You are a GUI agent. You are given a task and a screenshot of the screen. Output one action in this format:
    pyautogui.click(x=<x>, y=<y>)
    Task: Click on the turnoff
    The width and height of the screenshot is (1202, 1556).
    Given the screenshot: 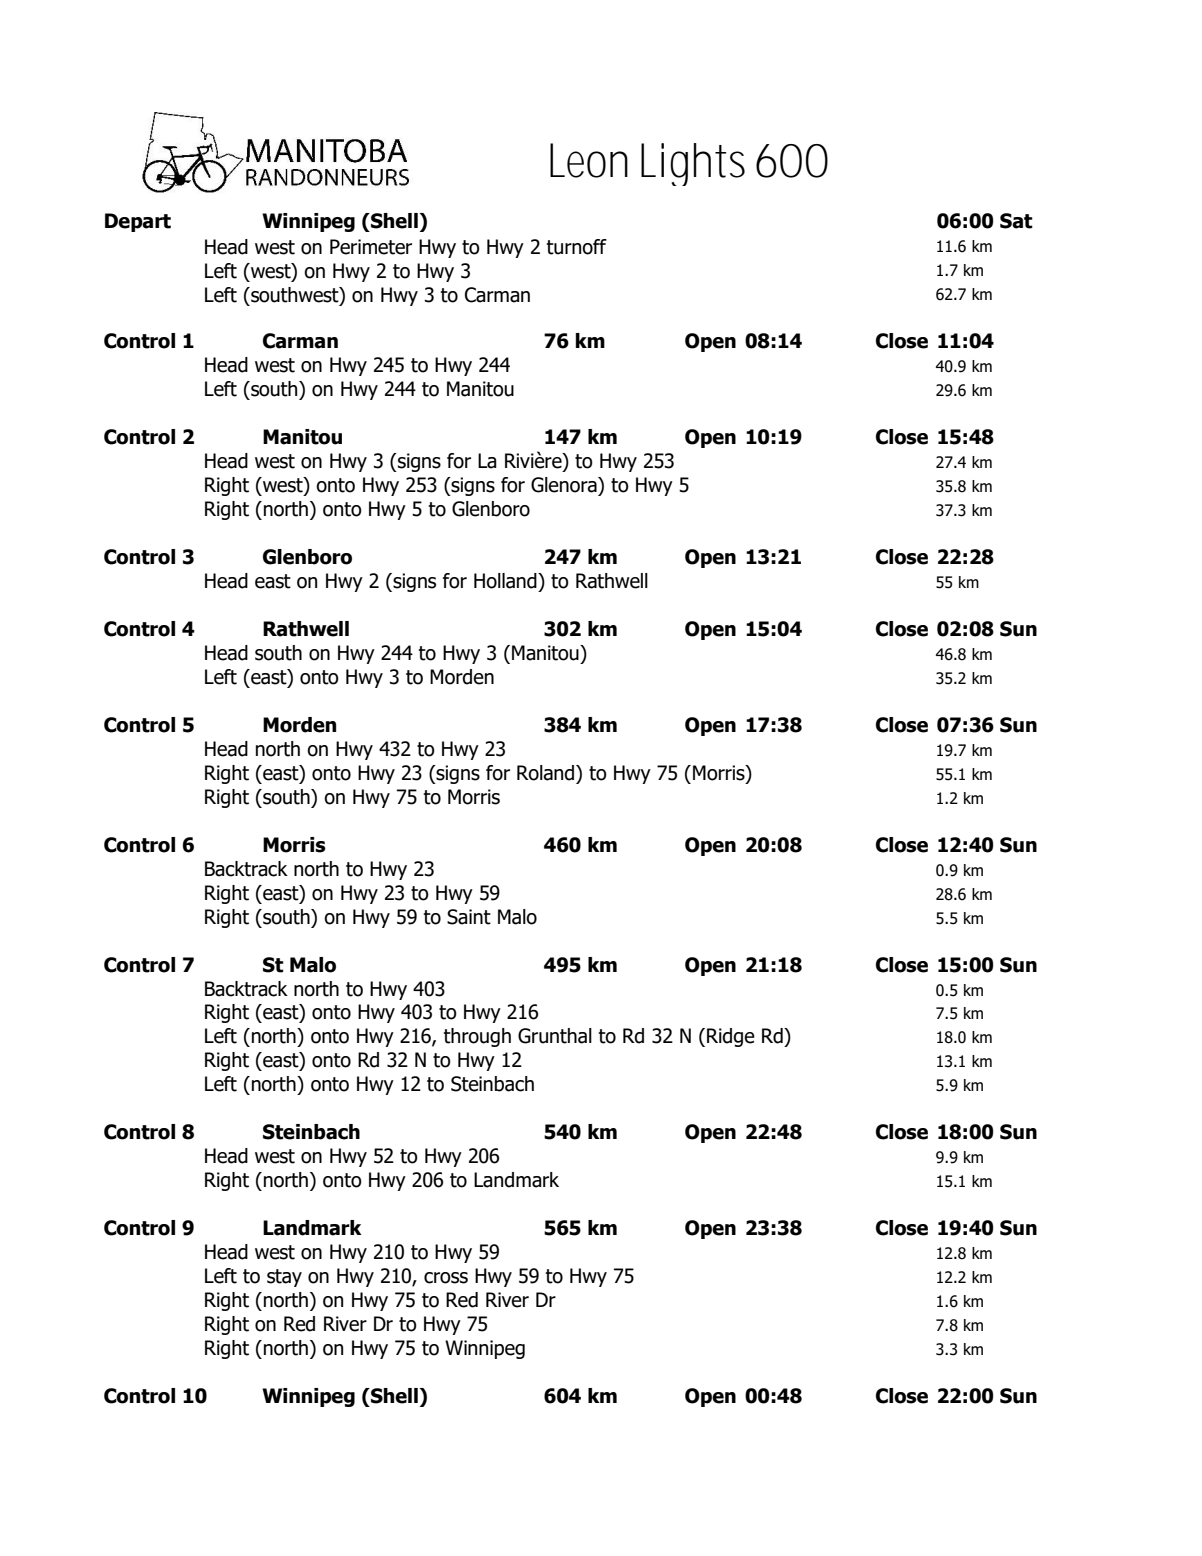 What is the action you would take?
    pyautogui.click(x=576, y=247)
